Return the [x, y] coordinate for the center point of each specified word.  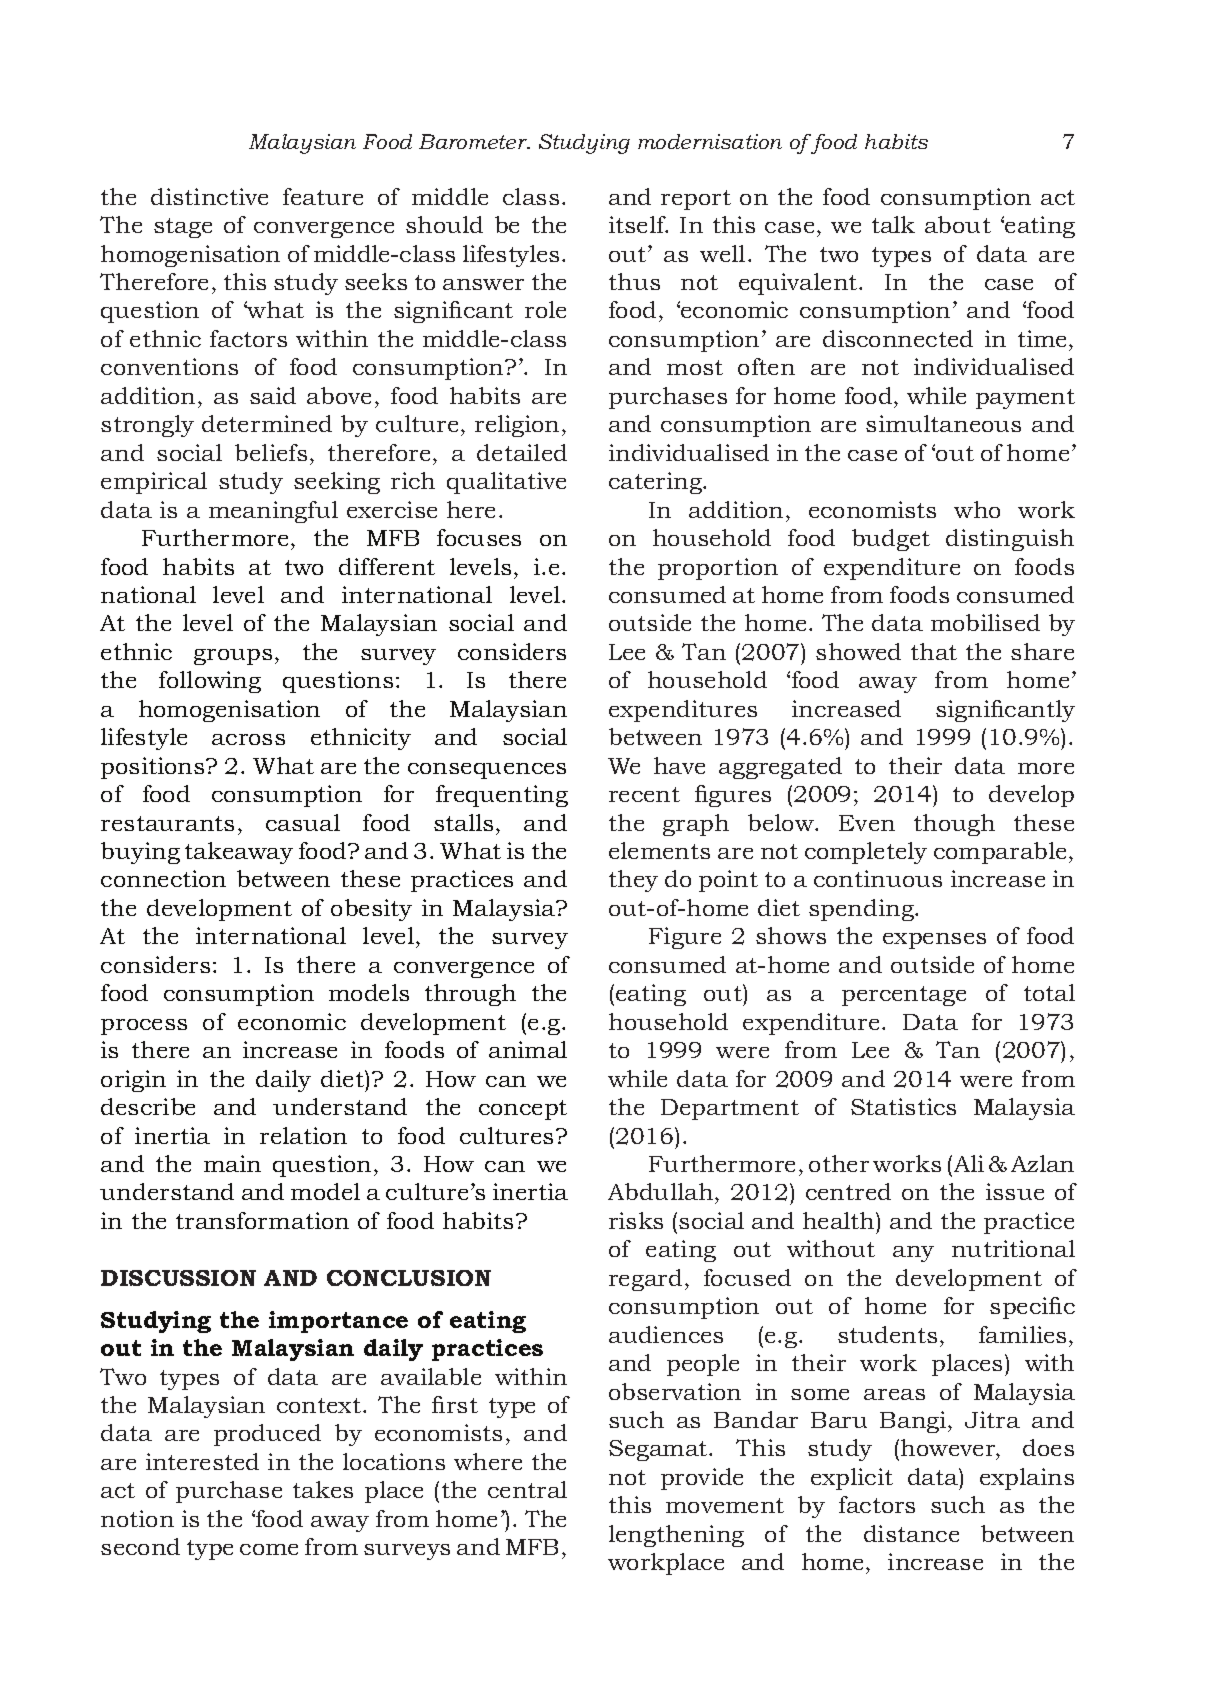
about [958, 224]
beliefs [271, 452]
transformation [262, 1220]
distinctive [209, 196]
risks [636, 1220]
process [144, 1027]
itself [638, 224]
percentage [904, 996]
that [934, 651]
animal [528, 1049]
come [269, 1549]
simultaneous [943, 423]
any [913, 1254]
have [679, 765]
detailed [522, 452]
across [248, 739]
